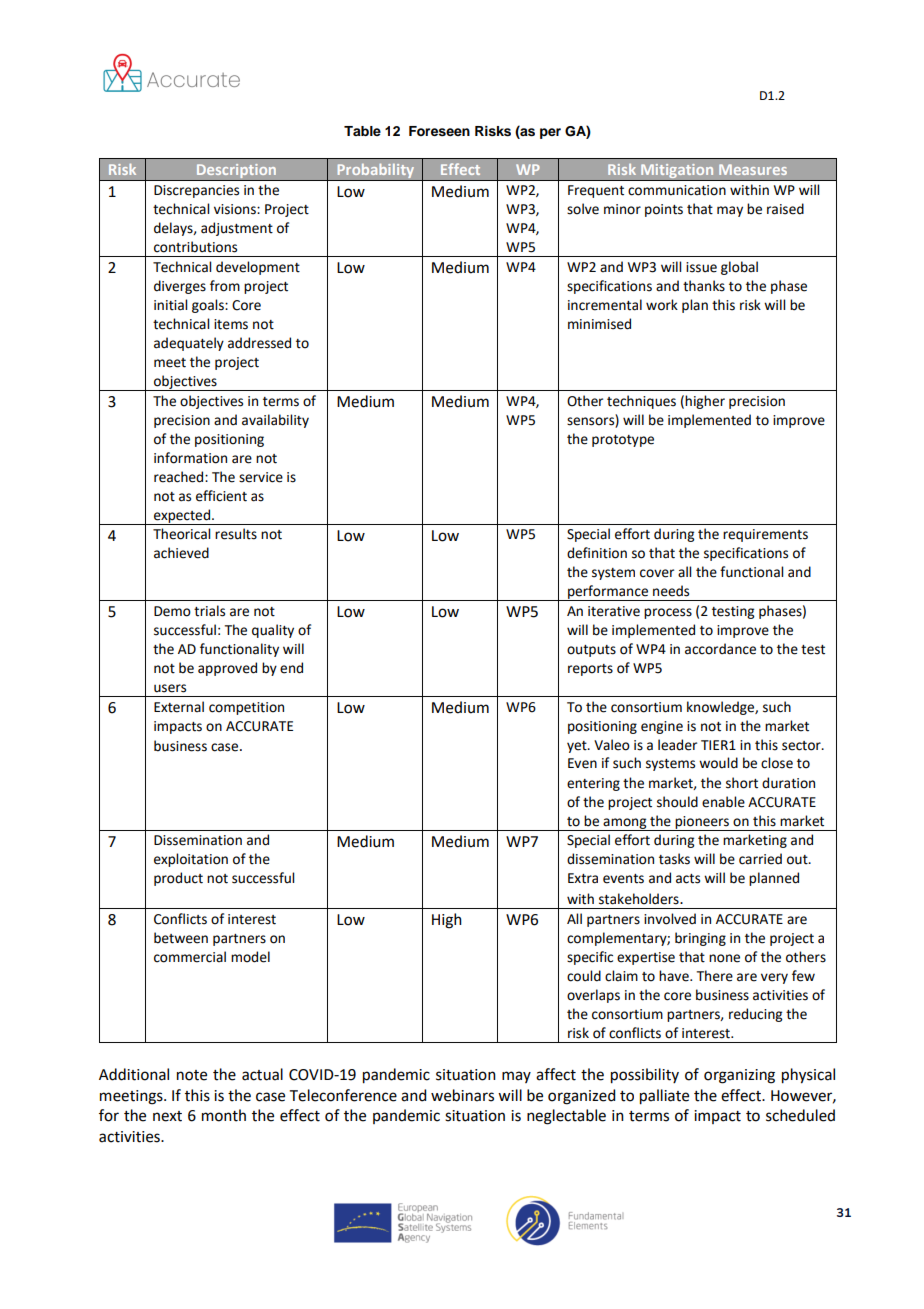  What do you see at coordinates (753, 169) in the page?
I see `Measures` at bounding box center [753, 169].
